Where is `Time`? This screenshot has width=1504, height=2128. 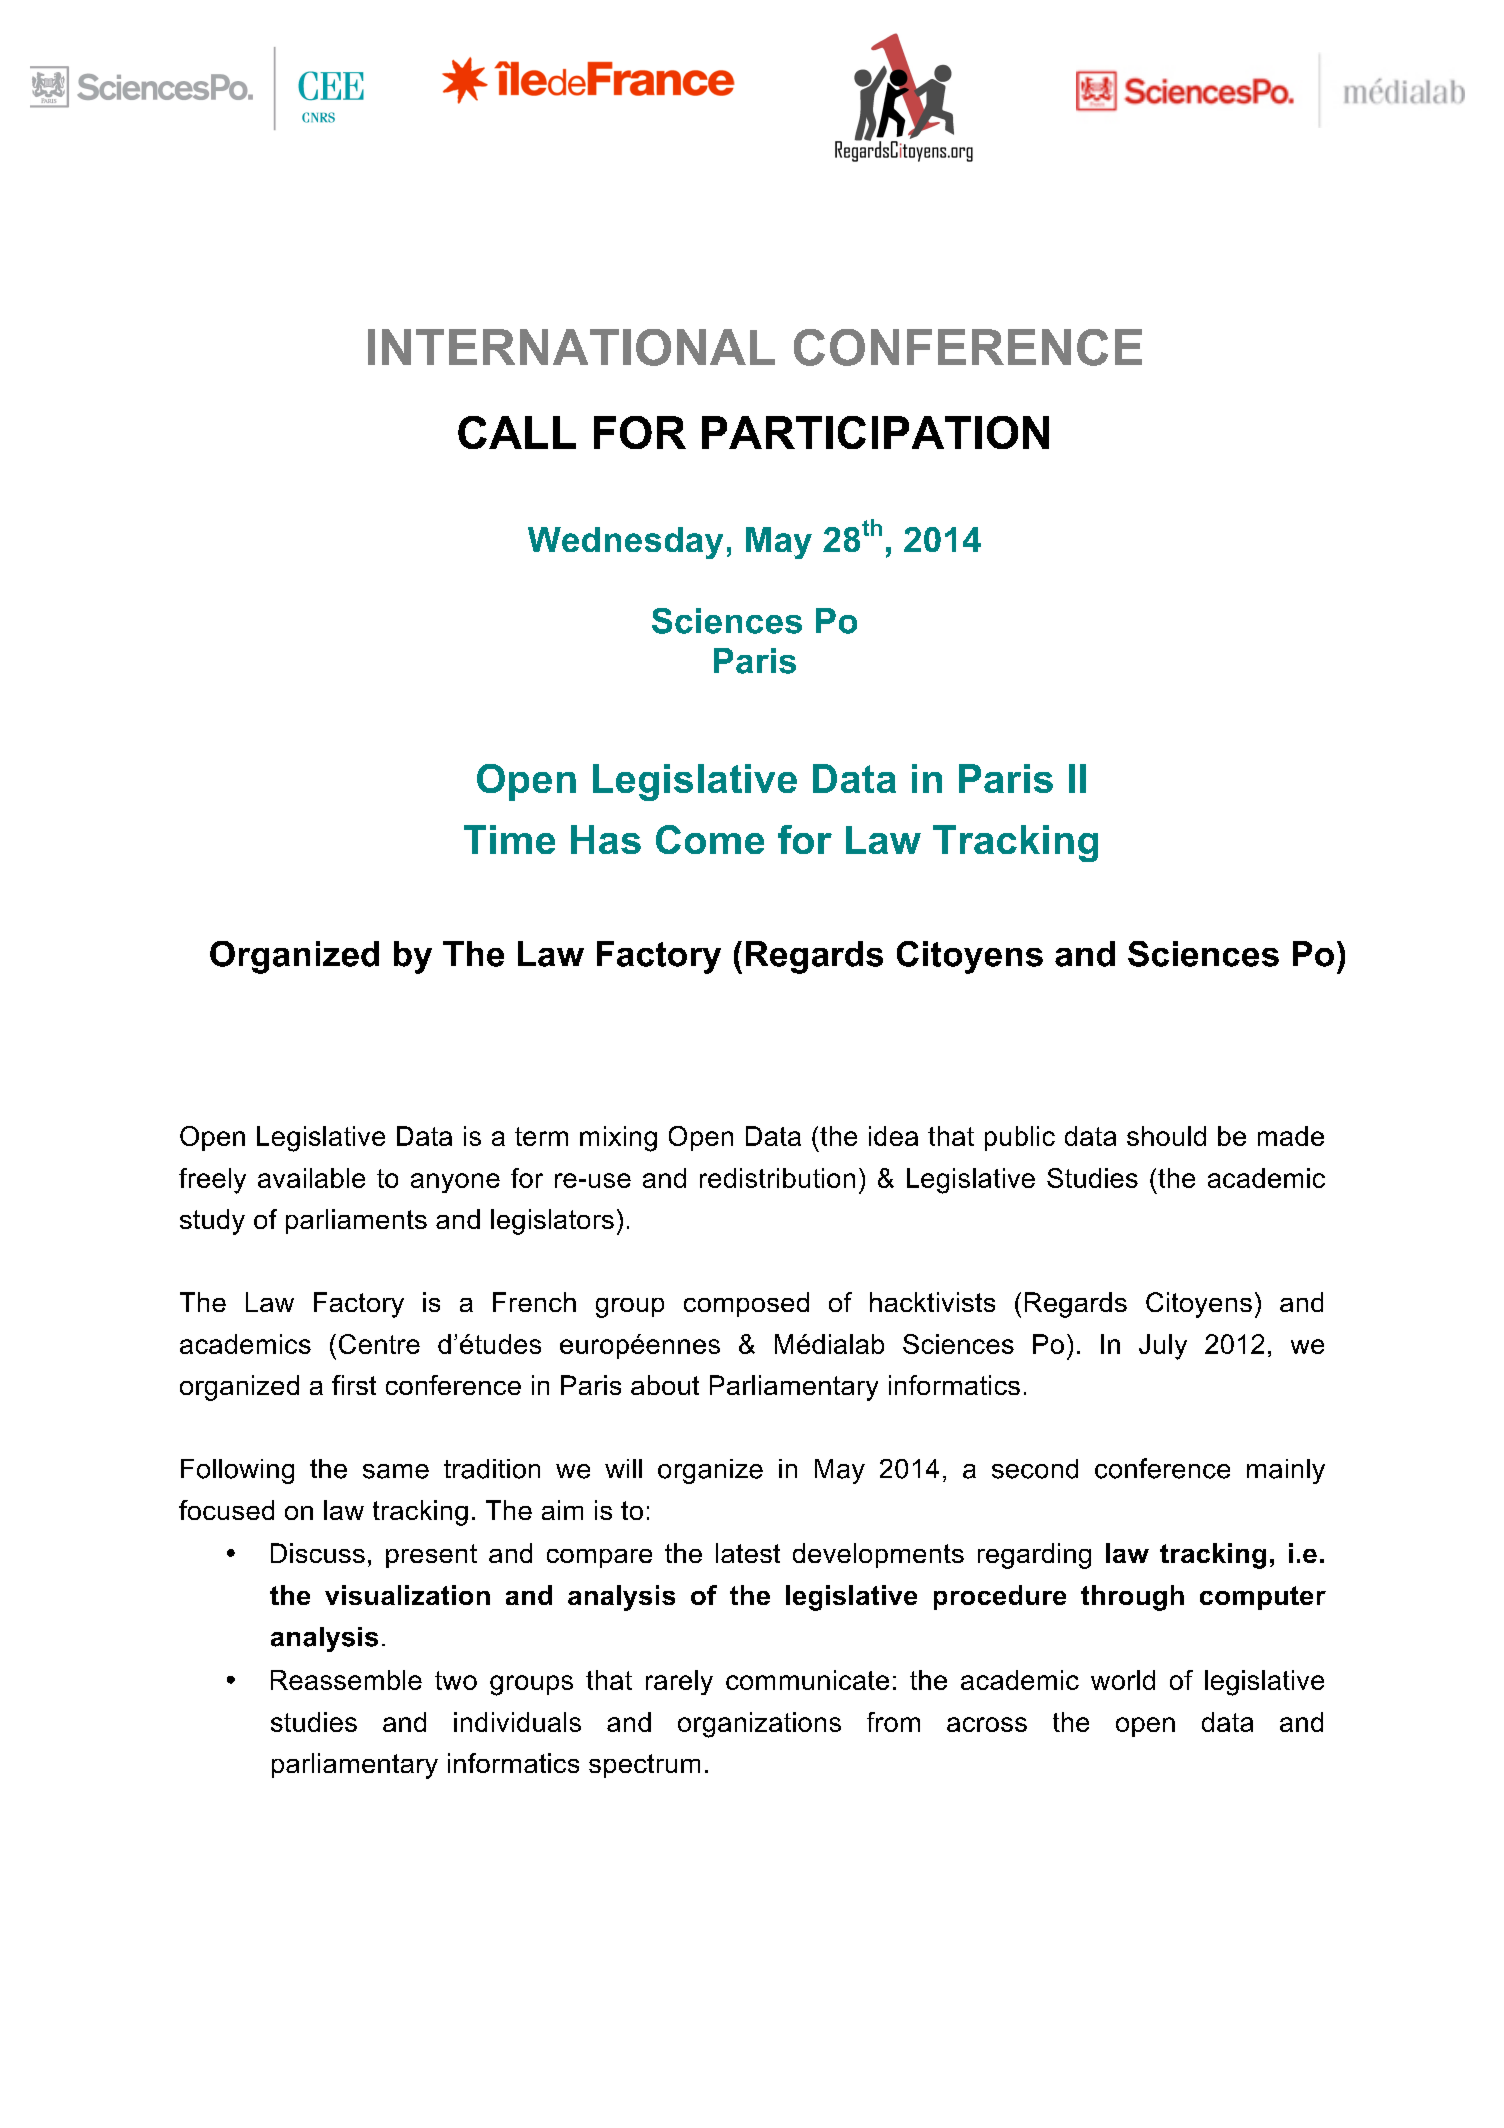
Time is located at coordinates (509, 839).
